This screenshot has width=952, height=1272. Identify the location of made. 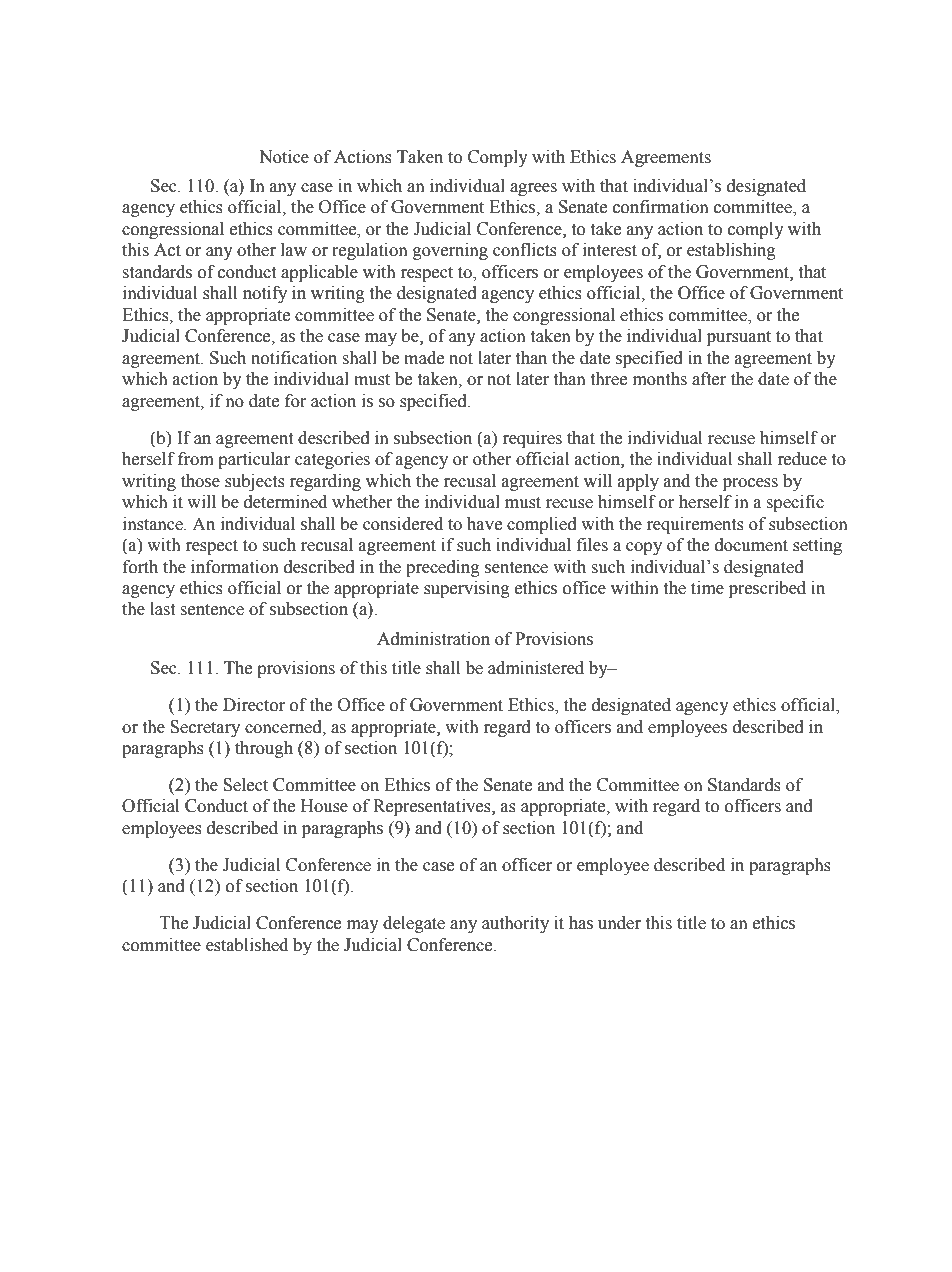
(424, 358).
